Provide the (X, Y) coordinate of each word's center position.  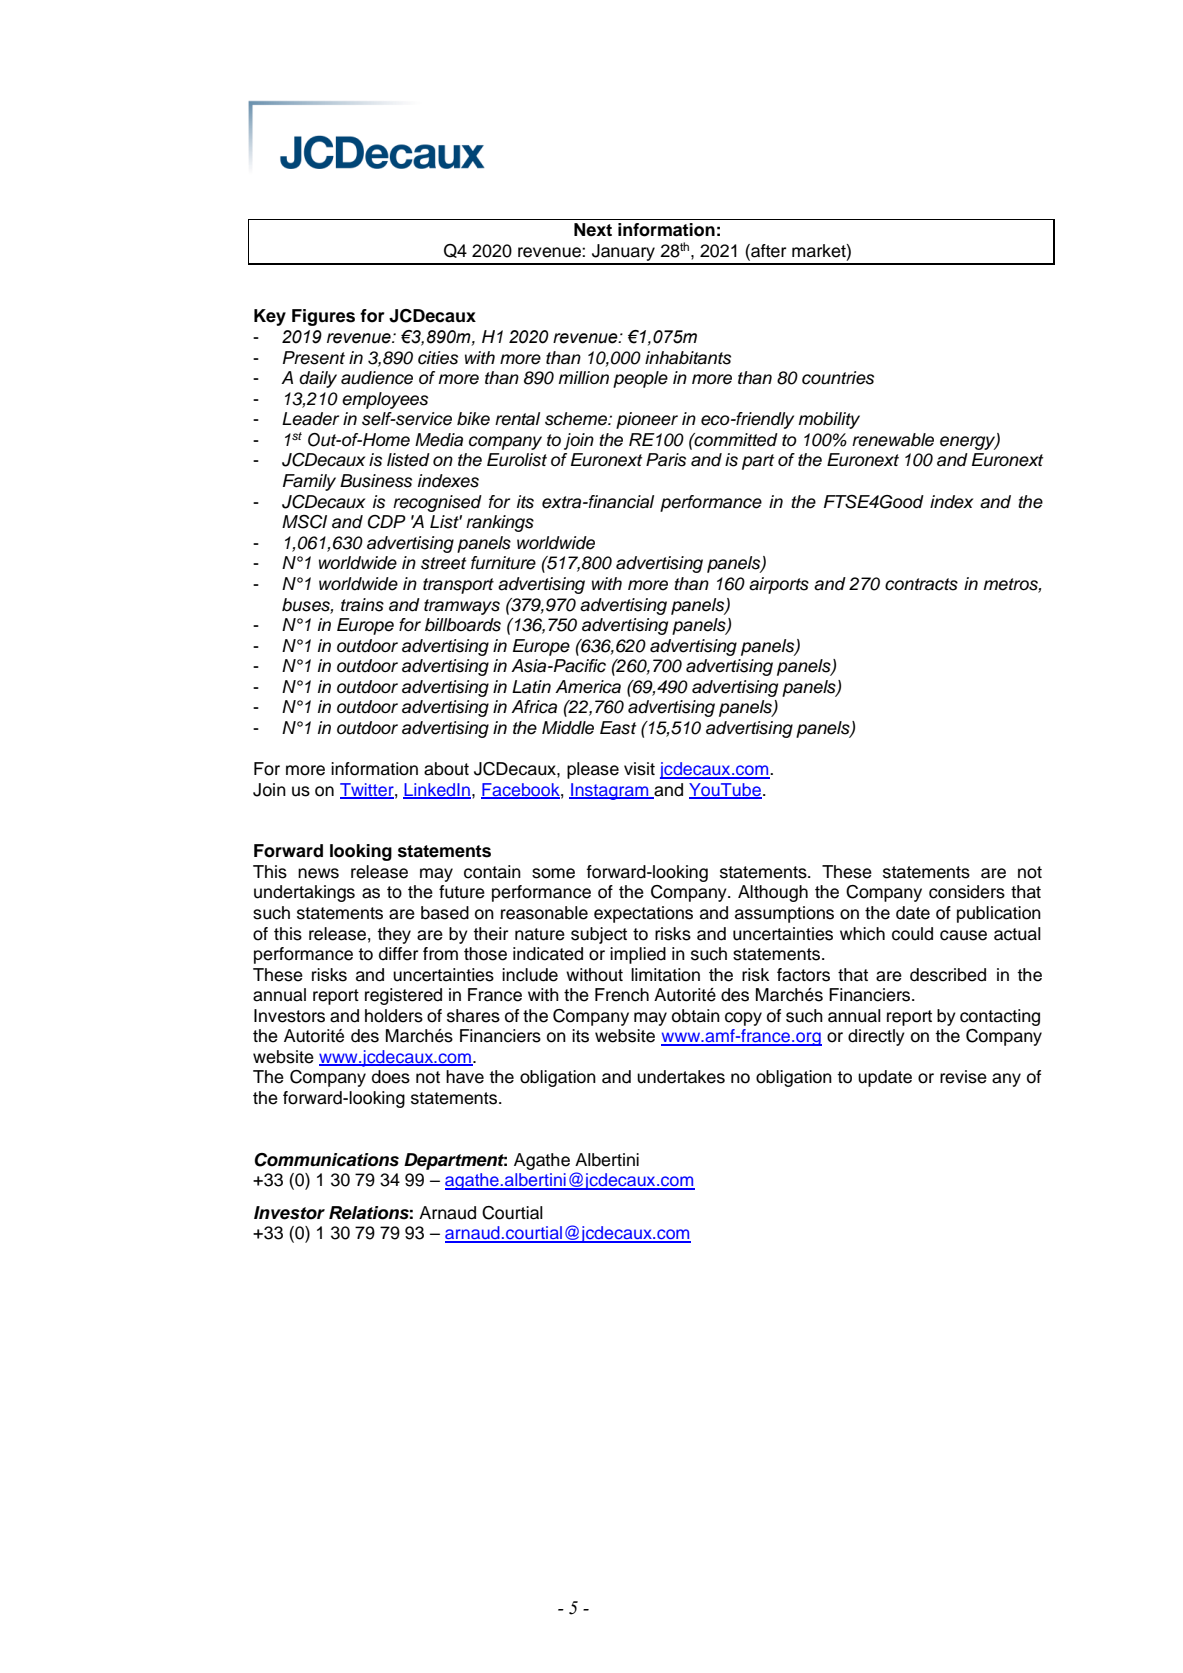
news (318, 873)
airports (779, 585)
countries (838, 378)
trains (362, 605)
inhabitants (688, 358)
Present (314, 358)
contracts (921, 584)
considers (967, 892)
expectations (643, 914)
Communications (326, 1160)
